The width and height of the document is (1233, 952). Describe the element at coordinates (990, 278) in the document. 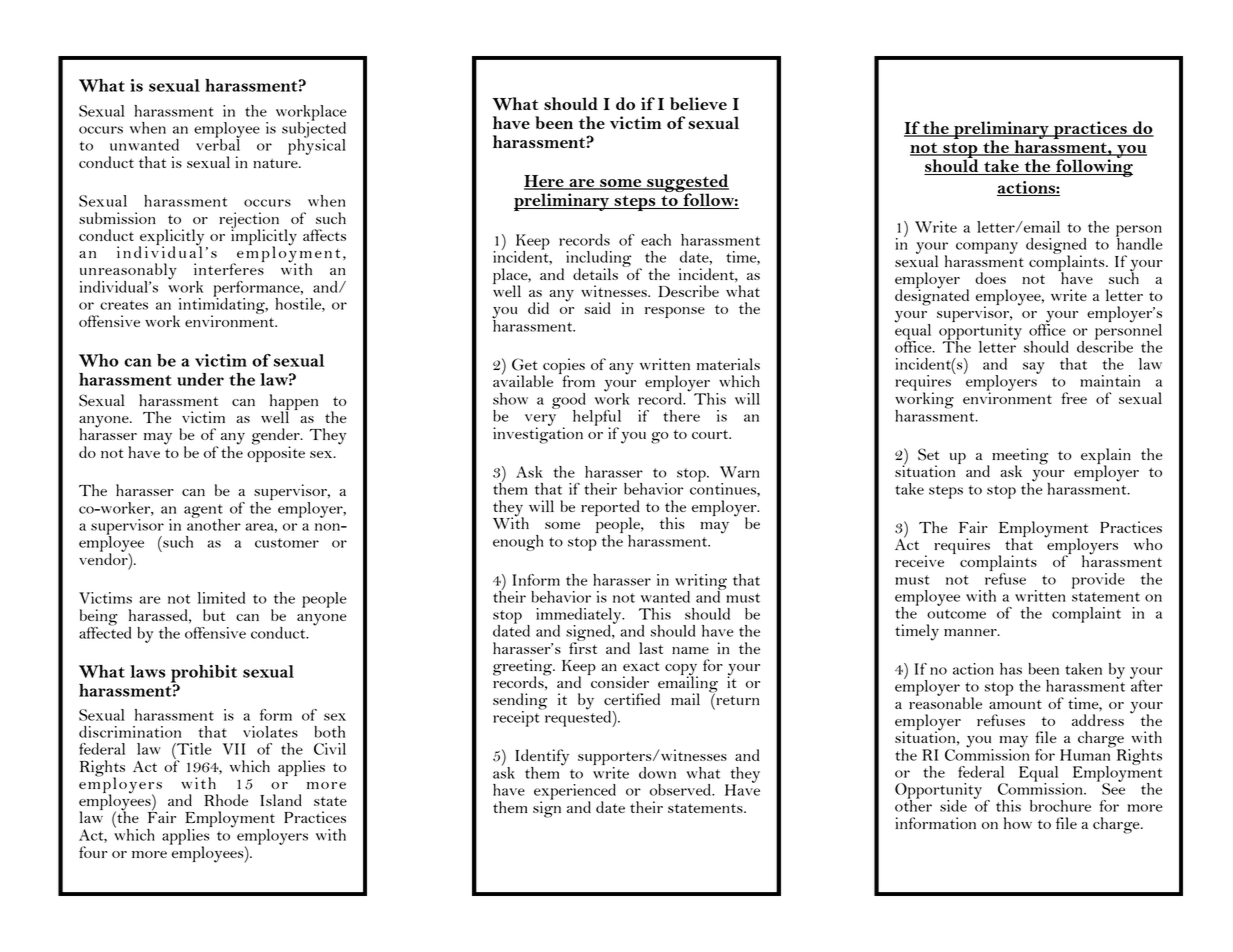

I see `does` at that location.
